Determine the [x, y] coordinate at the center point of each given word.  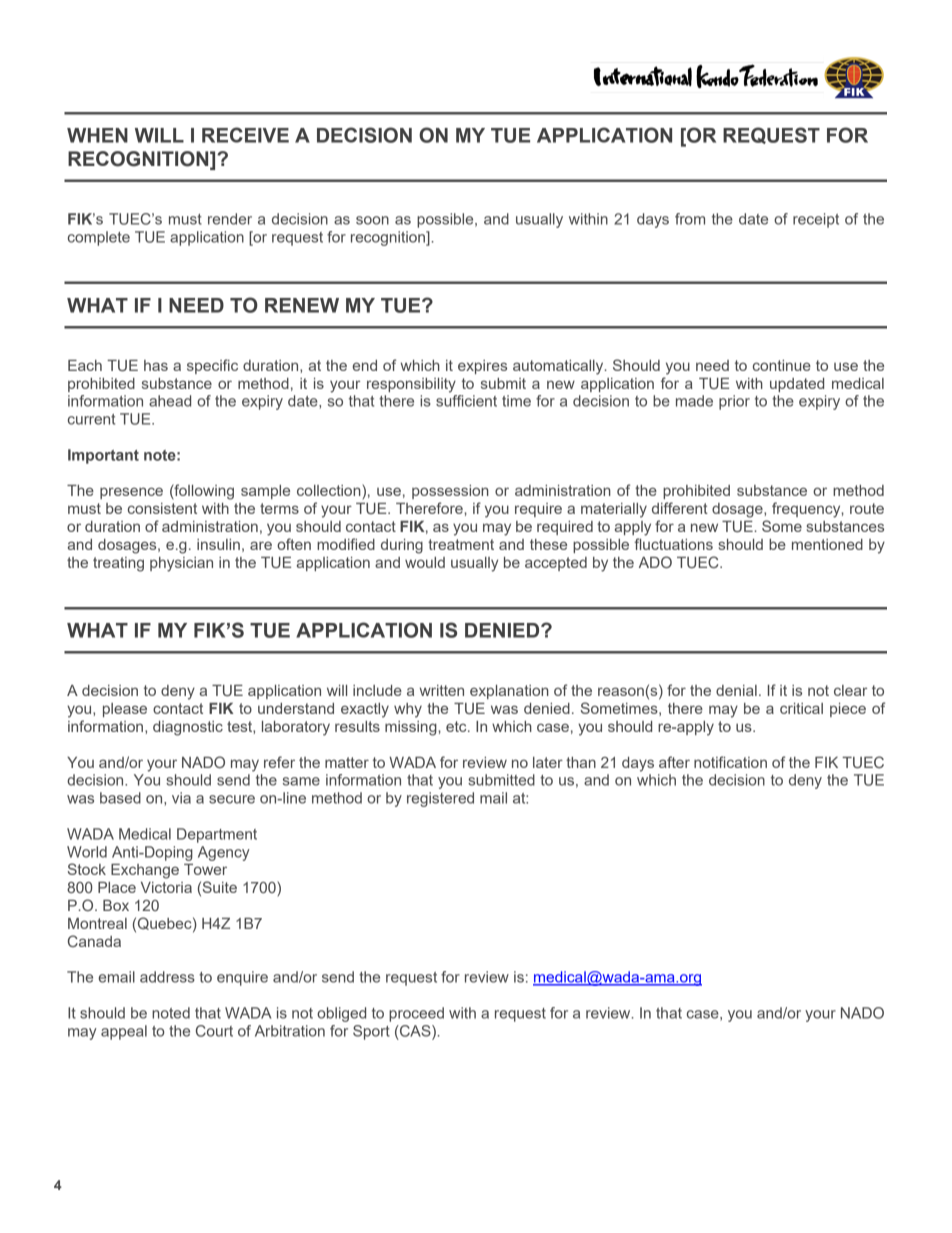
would [425, 562]
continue [782, 365]
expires [482, 367]
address [167, 977]
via [181, 798]
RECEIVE [245, 135]
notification [730, 762]
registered [440, 799]
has [156, 365]
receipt [816, 220]
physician [181, 564]
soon [372, 220]
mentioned [827, 544]
